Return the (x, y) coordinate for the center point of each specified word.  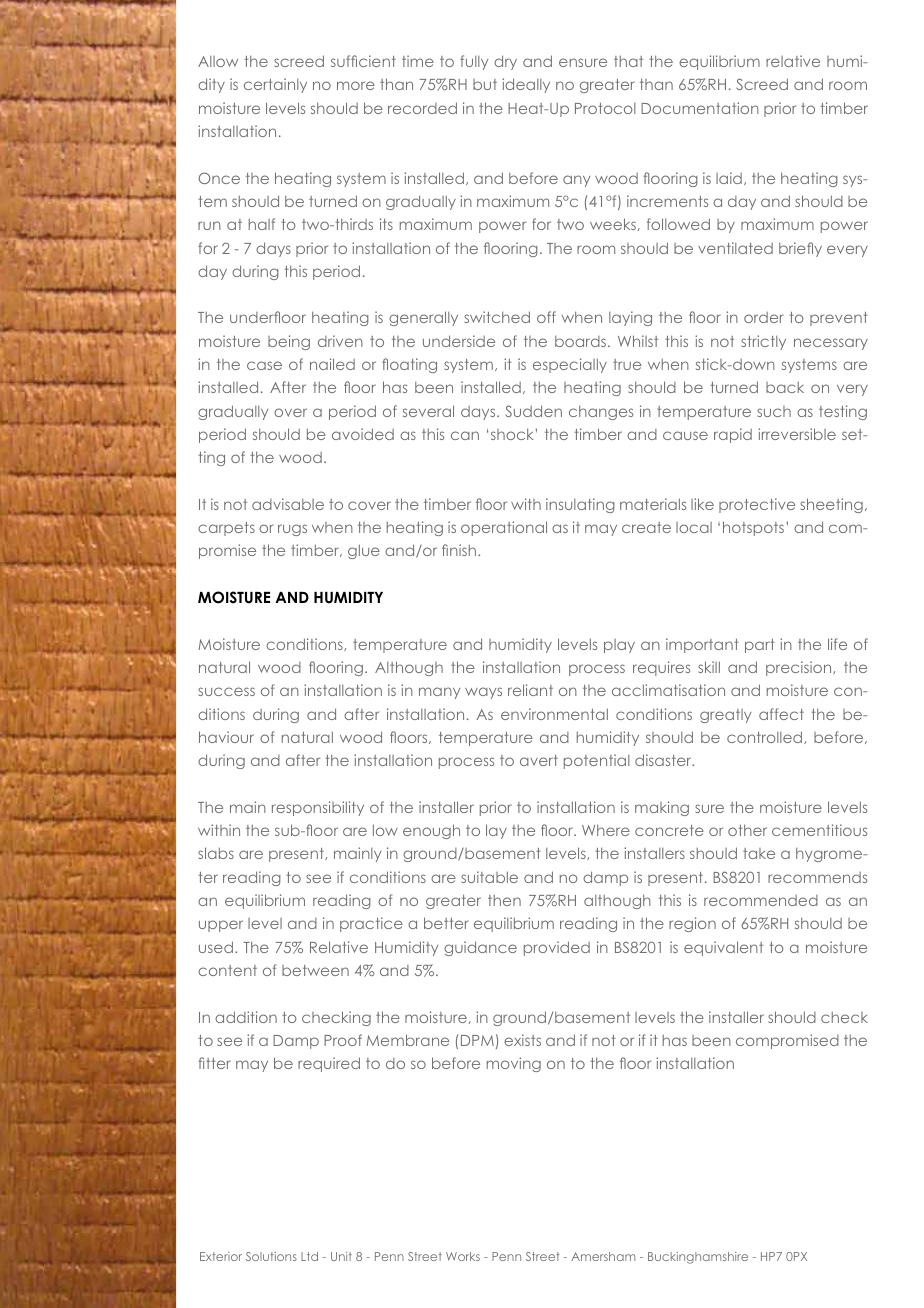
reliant (530, 690)
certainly (275, 85)
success (226, 691)
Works (463, 1256)
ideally (526, 85)
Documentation (700, 108)
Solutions (271, 1256)
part (760, 646)
